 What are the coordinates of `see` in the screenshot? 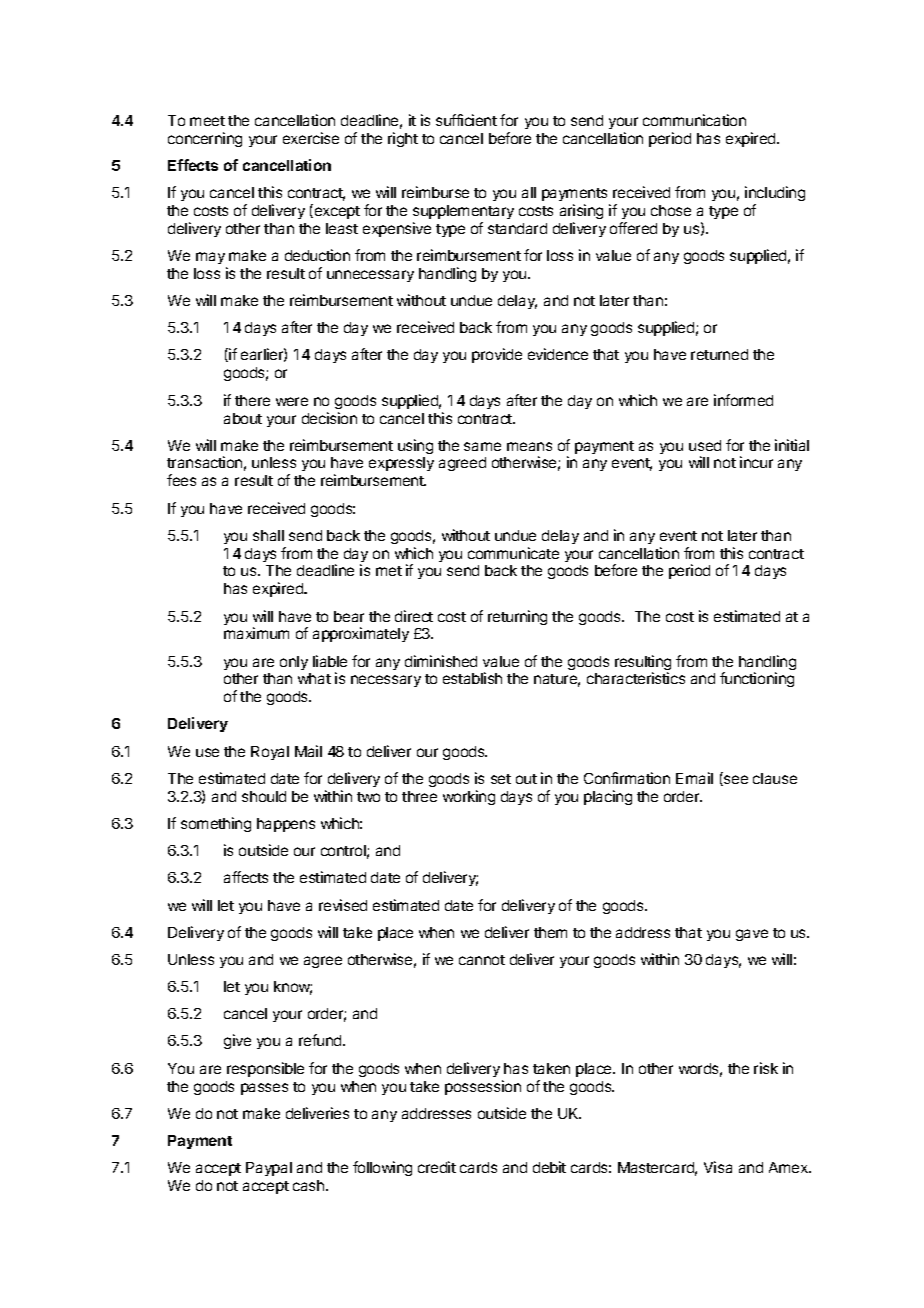 It's located at (735, 780).
